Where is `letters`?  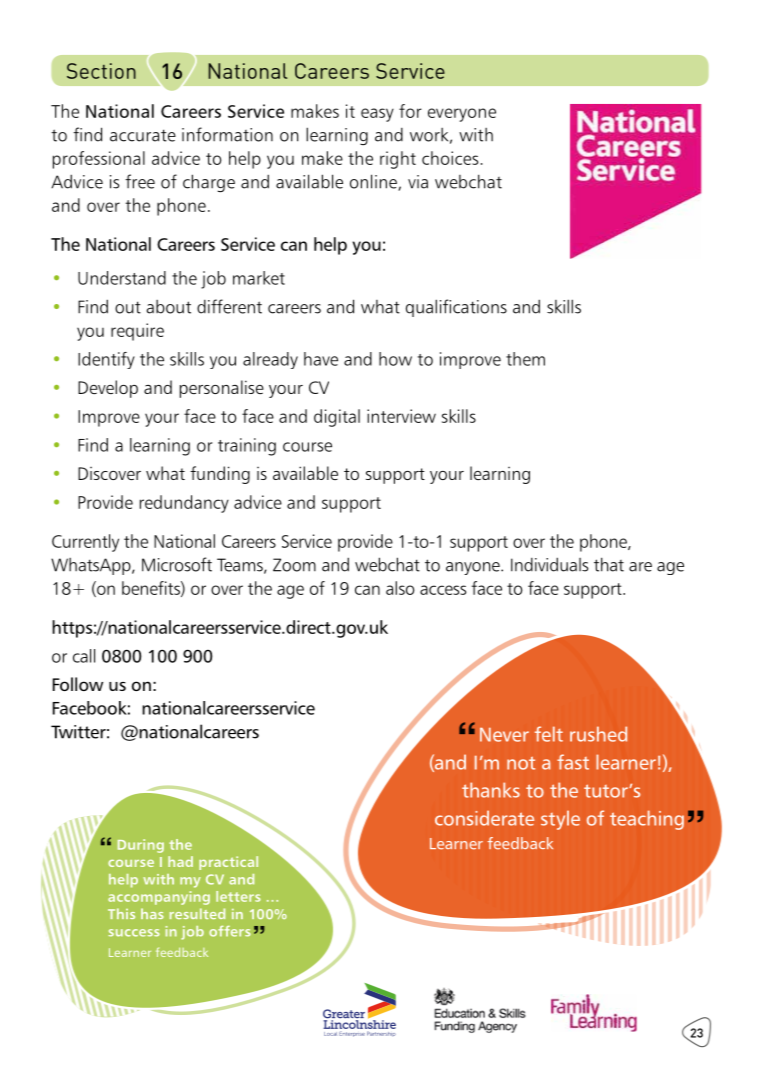 letters is located at coordinates (238, 896).
